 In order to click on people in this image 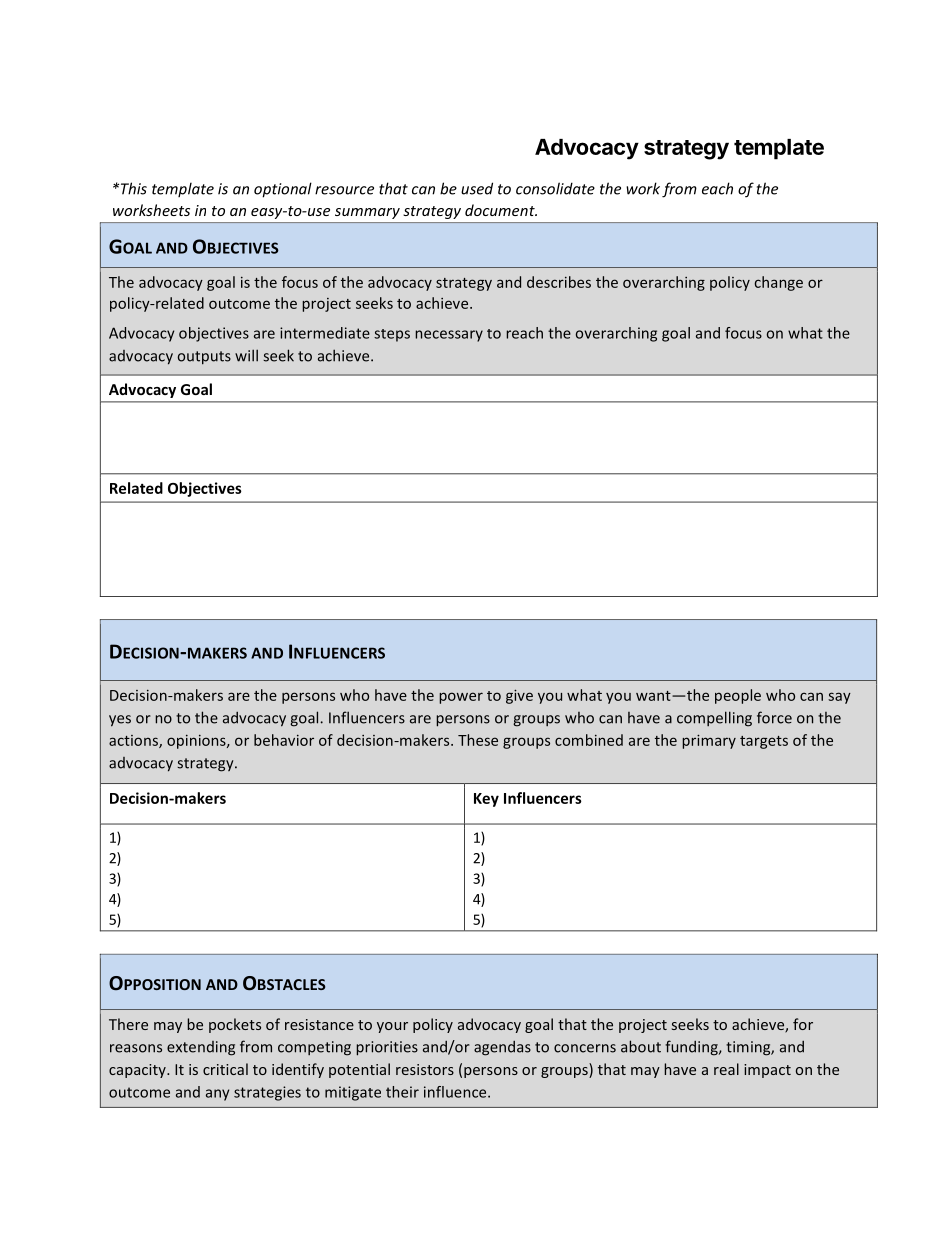, I will do `click(738, 696)`.
